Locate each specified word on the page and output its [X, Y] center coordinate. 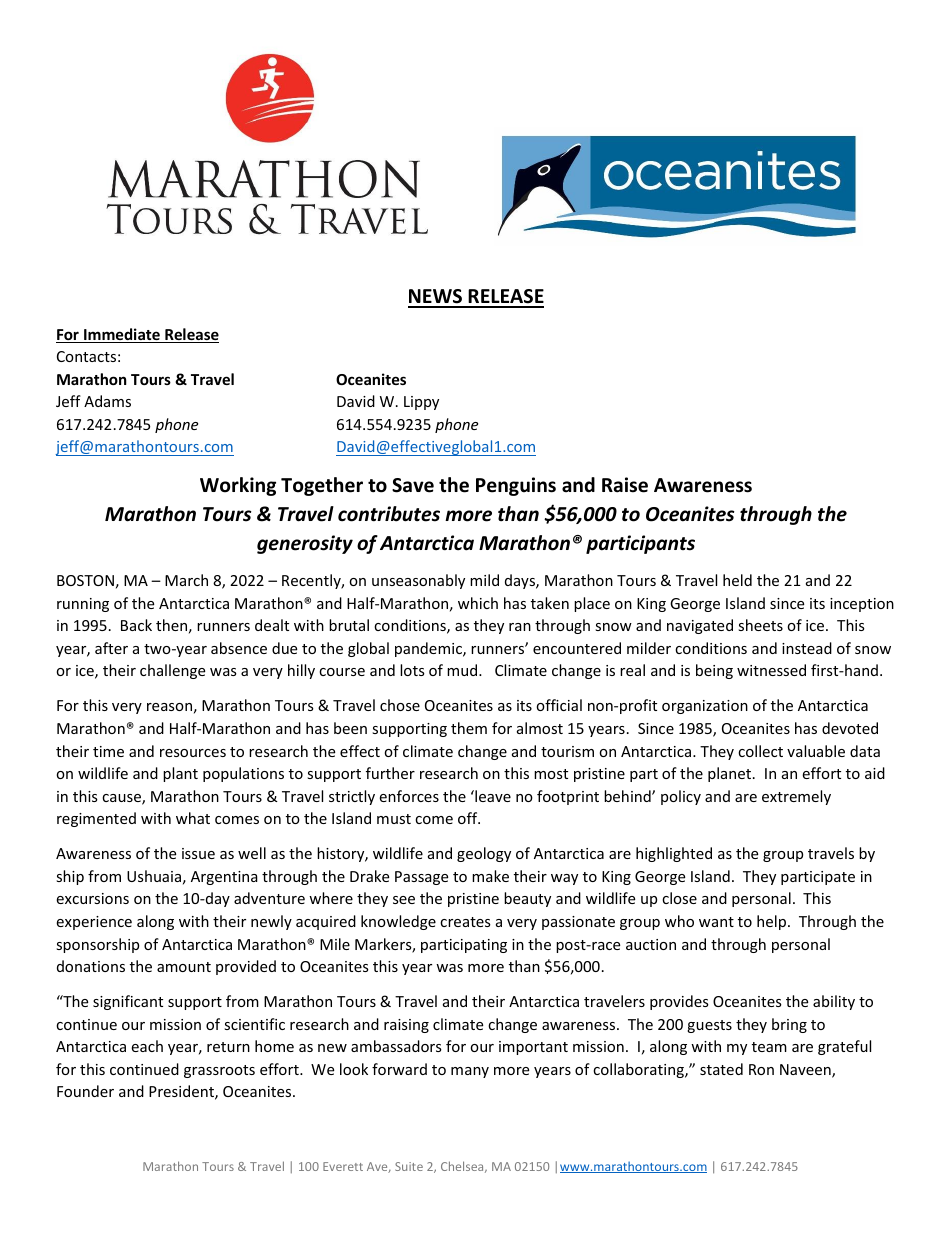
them [469, 728]
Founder [85, 1091]
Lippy [421, 403]
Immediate [122, 335]
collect [760, 751]
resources [193, 753]
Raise [625, 485]
